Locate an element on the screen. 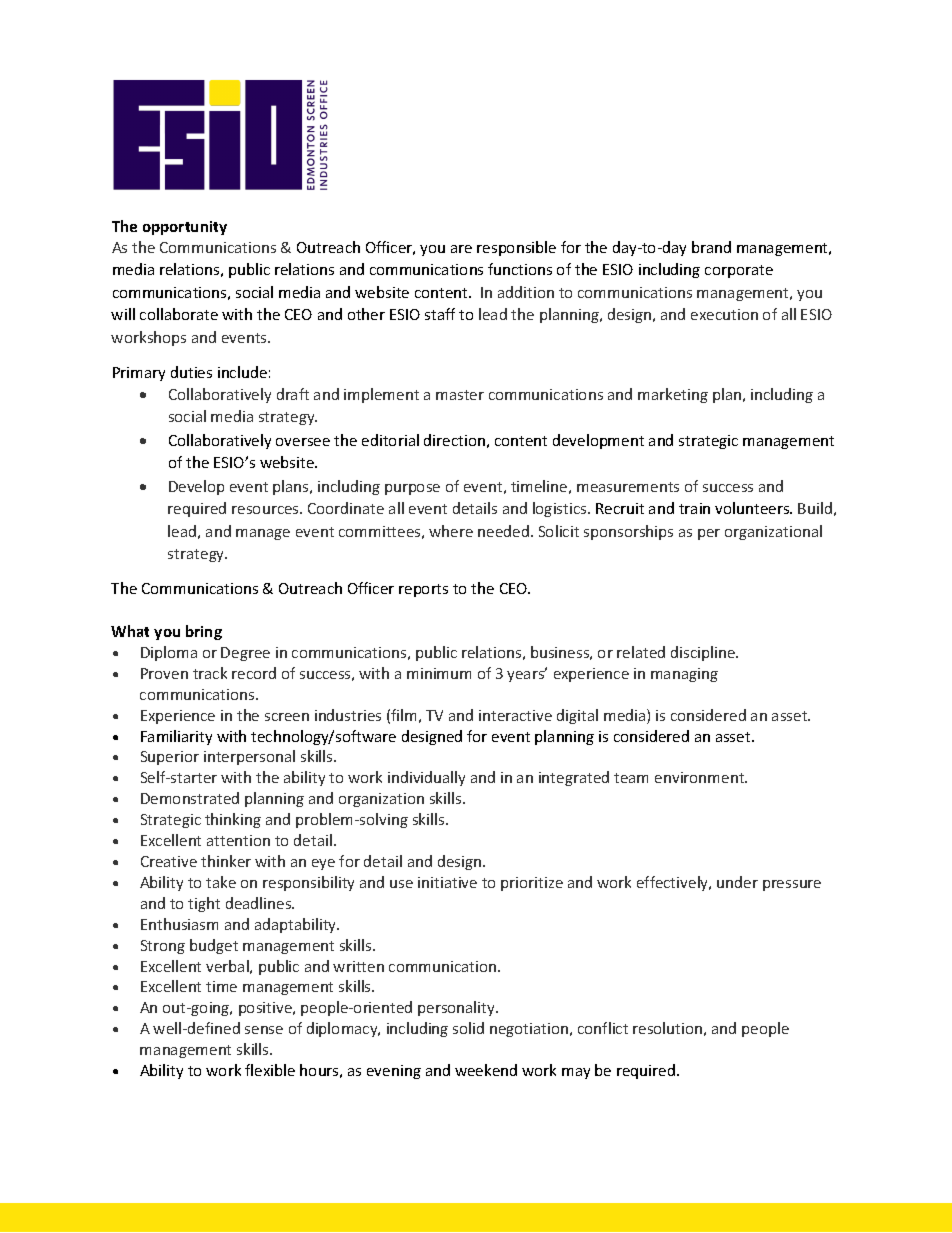 The image size is (952, 1233). opportunity is located at coordinates (185, 228).
